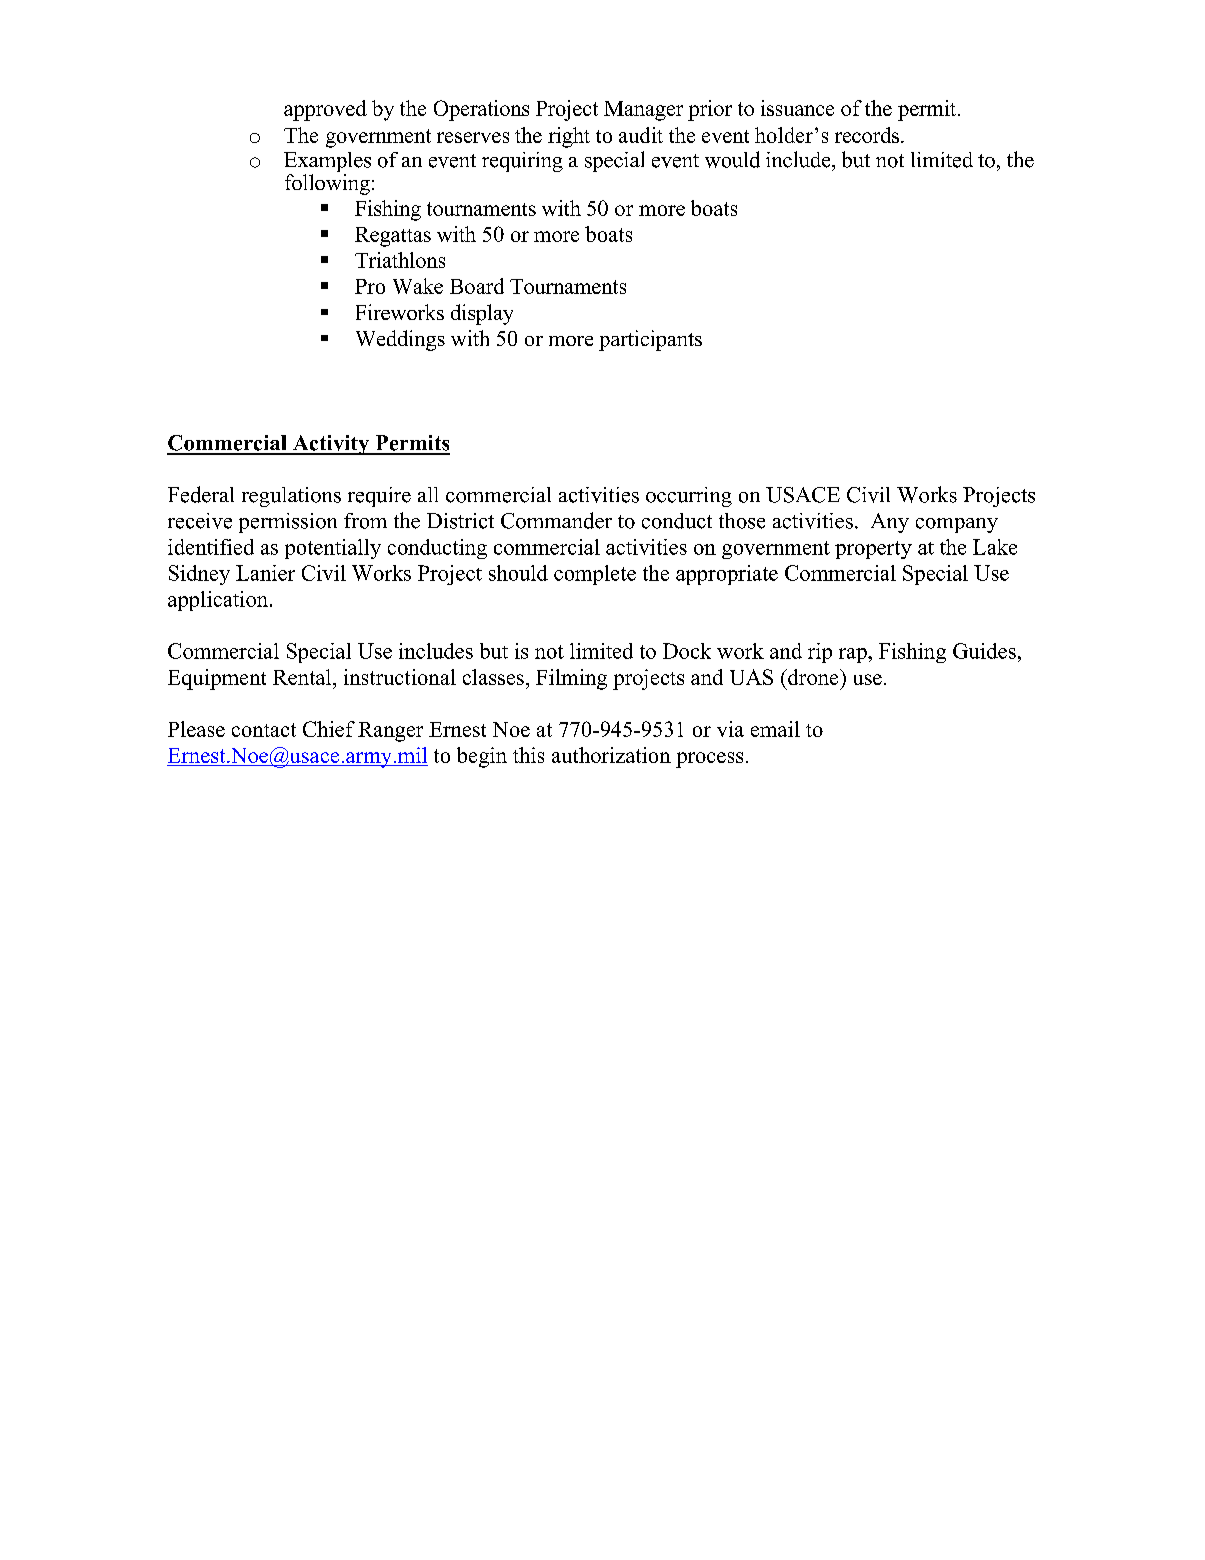 The width and height of the screenshot is (1205, 1560). I want to click on records, so click(868, 135).
